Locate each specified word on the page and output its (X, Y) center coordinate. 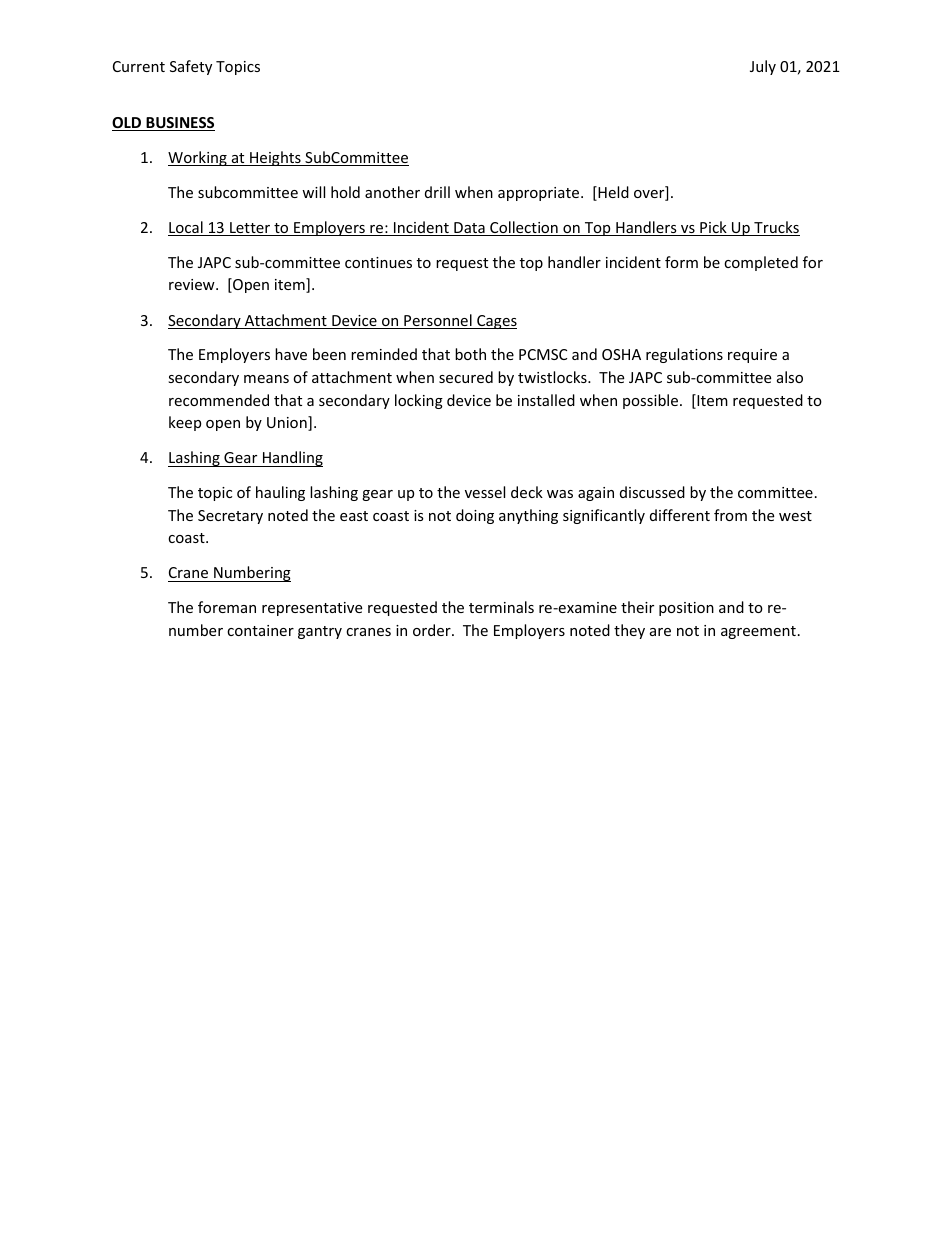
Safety (191, 67)
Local (186, 228)
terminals (501, 607)
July (763, 67)
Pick (713, 228)
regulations (684, 355)
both (470, 354)
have (291, 354)
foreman (227, 607)
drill (437, 192)
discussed (652, 492)
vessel (485, 492)
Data (469, 229)
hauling (280, 493)
